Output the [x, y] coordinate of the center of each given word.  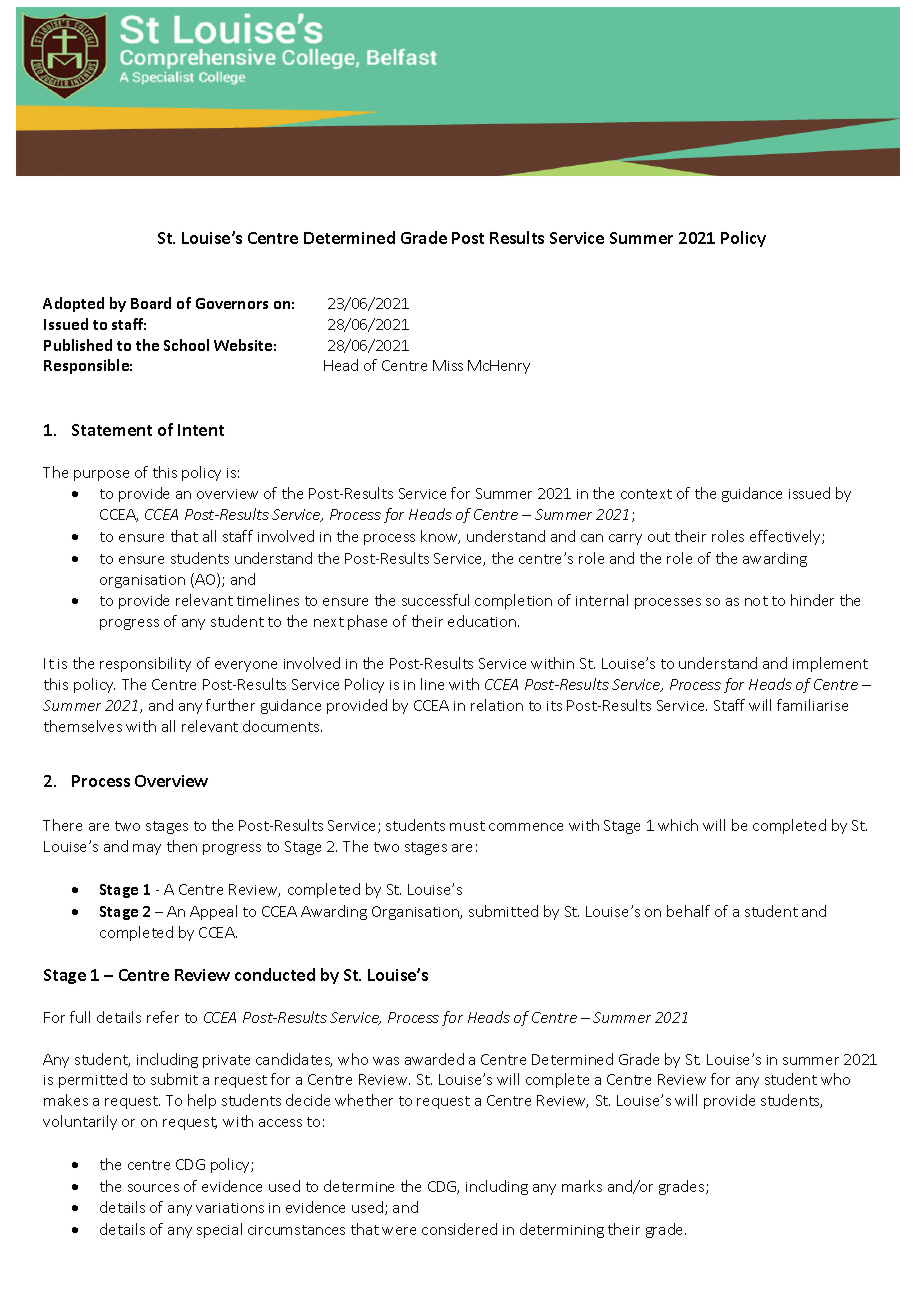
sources [153, 1188]
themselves [83, 726]
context [646, 494]
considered [459, 1229]
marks [582, 1186]
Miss [448, 365]
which [678, 825]
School [186, 345]
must [467, 826]
